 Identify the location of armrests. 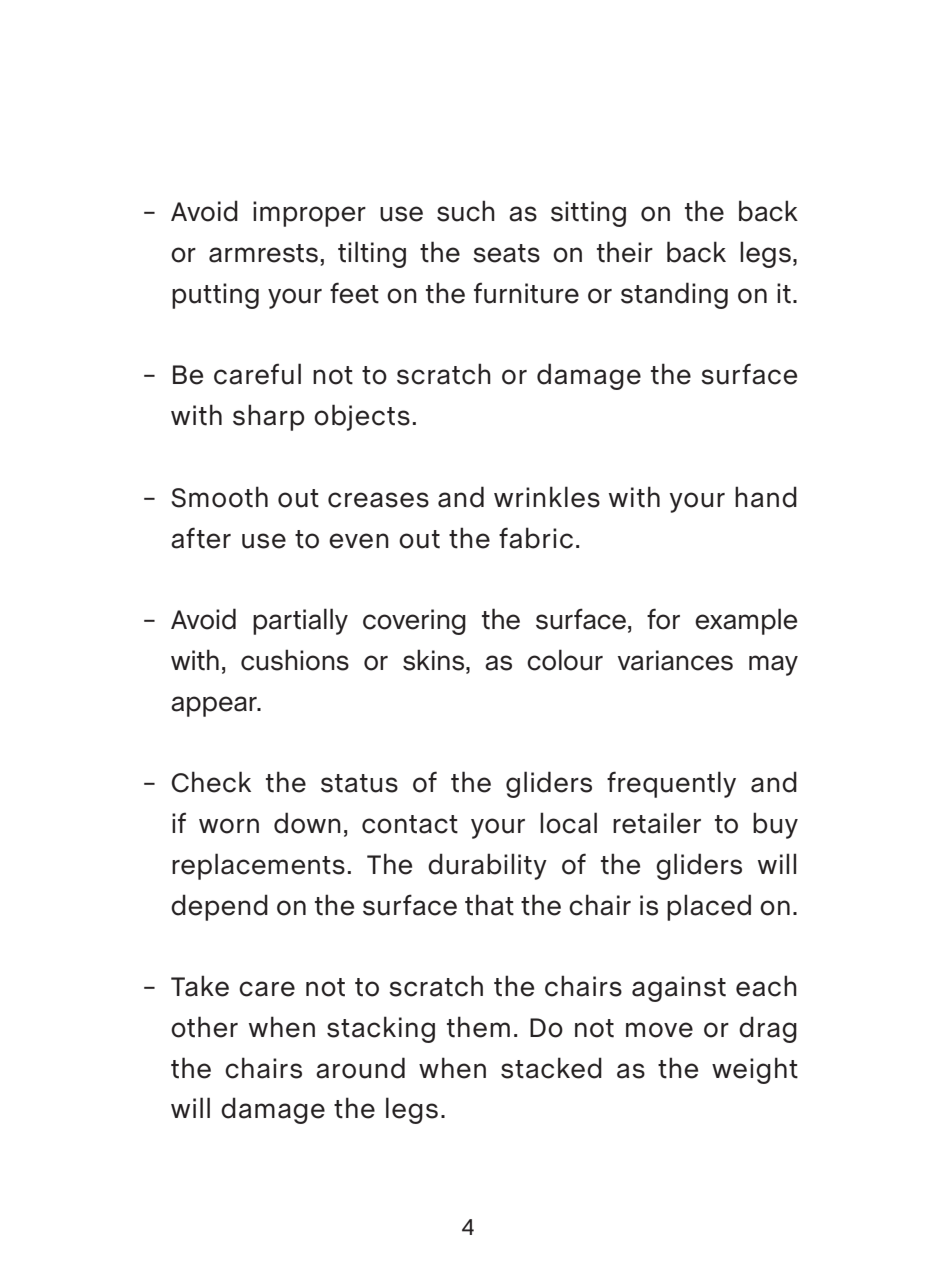
(263, 253).
